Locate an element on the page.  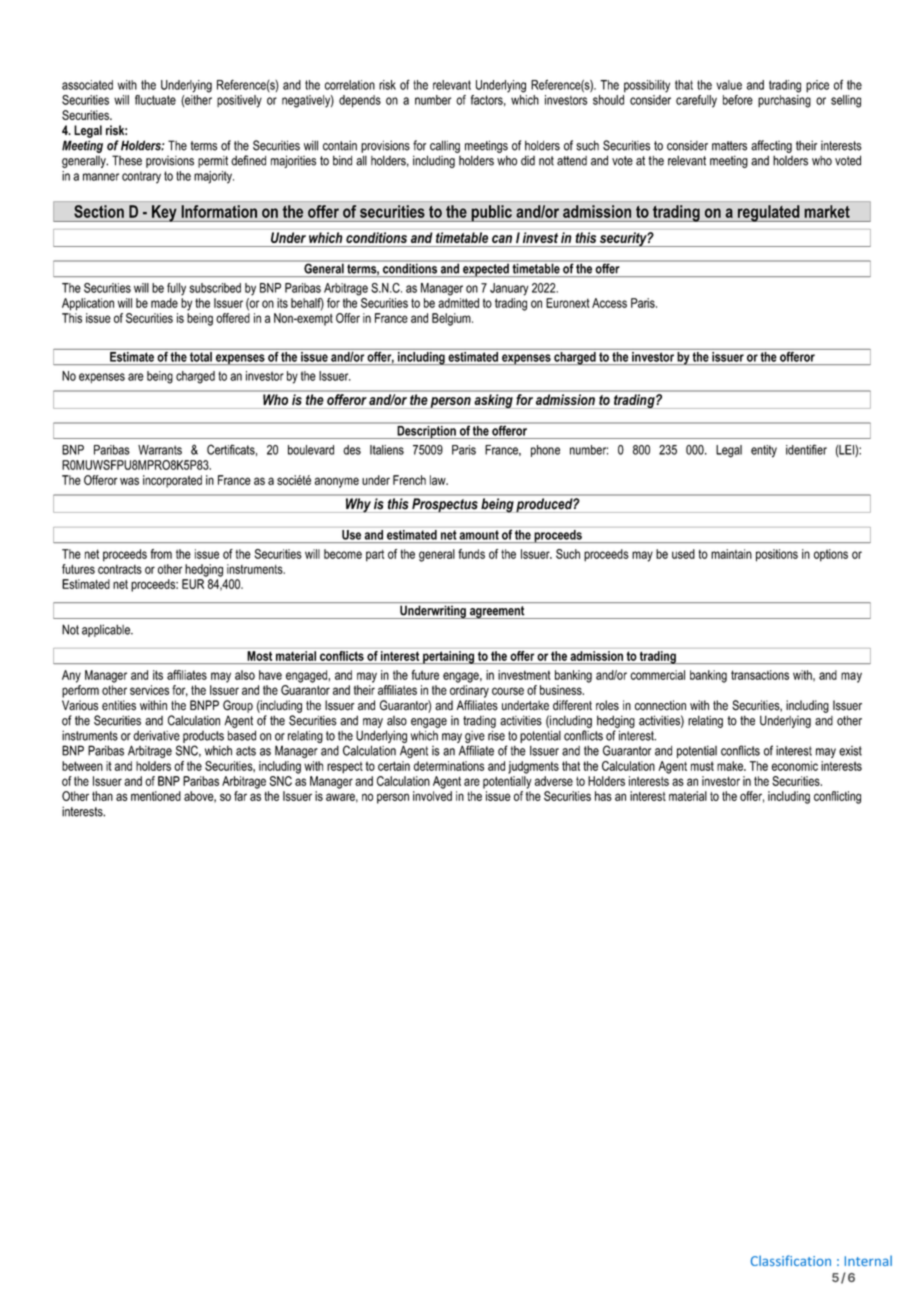
involved is located at coordinates (432, 796).
